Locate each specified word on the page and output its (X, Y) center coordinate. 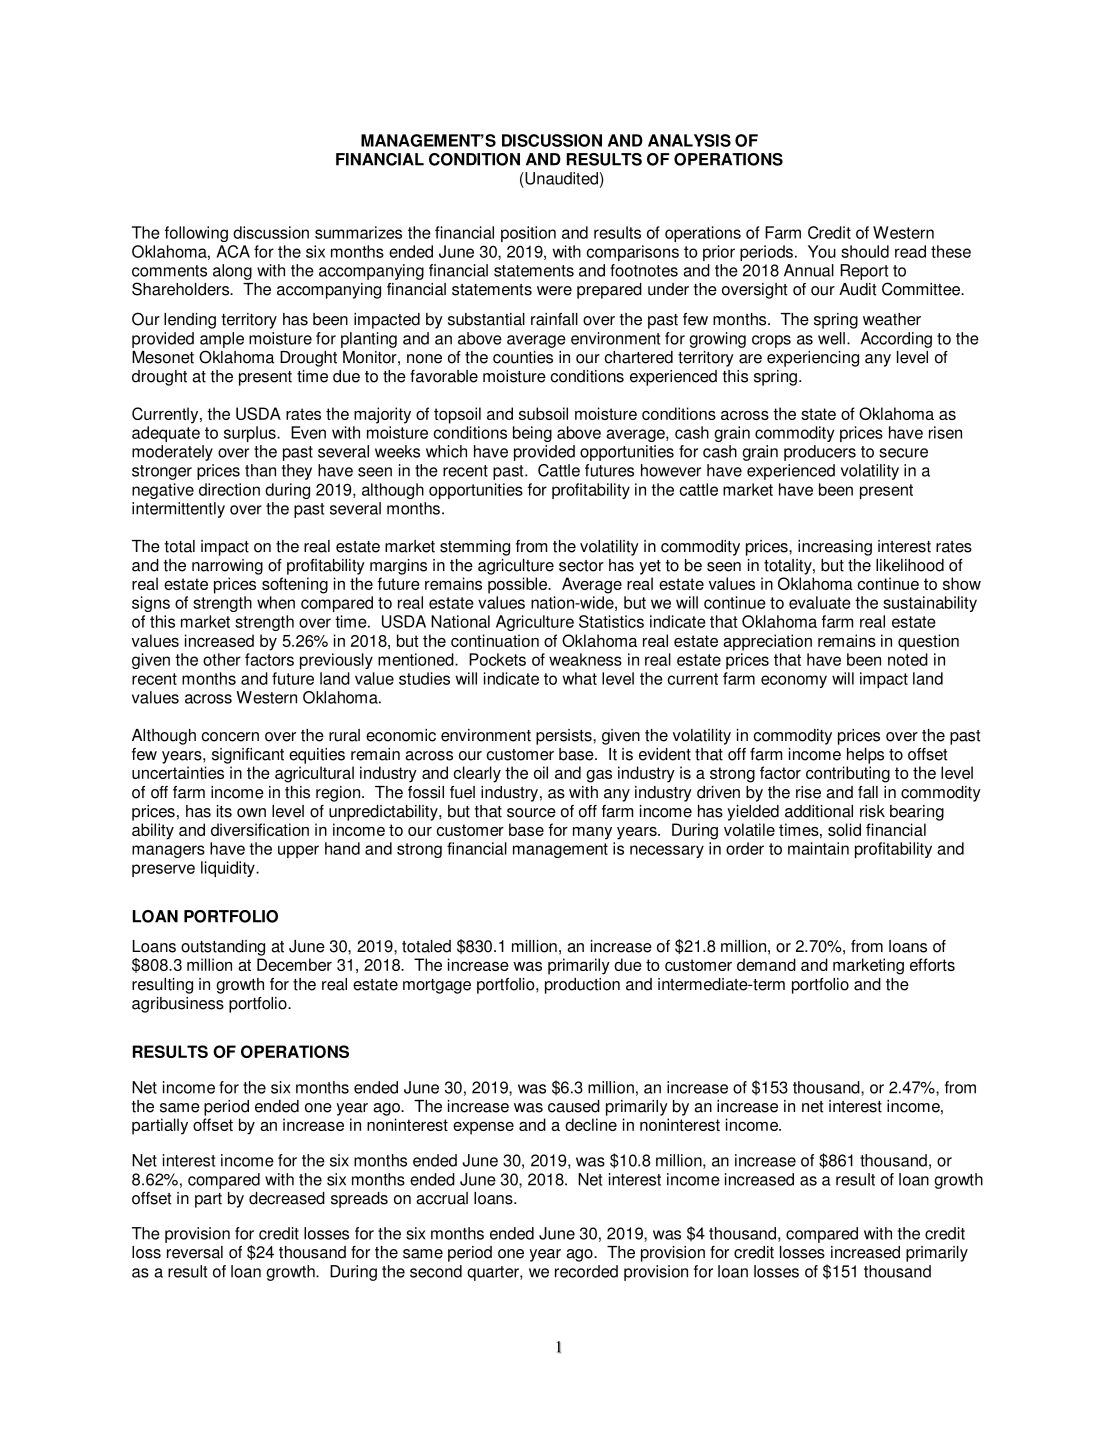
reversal (195, 1252)
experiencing (813, 359)
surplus (251, 434)
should (865, 251)
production (582, 986)
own (251, 813)
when (276, 602)
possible (518, 585)
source (531, 813)
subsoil (543, 413)
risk (872, 811)
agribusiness (178, 1005)
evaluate (820, 602)
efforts (932, 964)
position (528, 234)
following (196, 234)
